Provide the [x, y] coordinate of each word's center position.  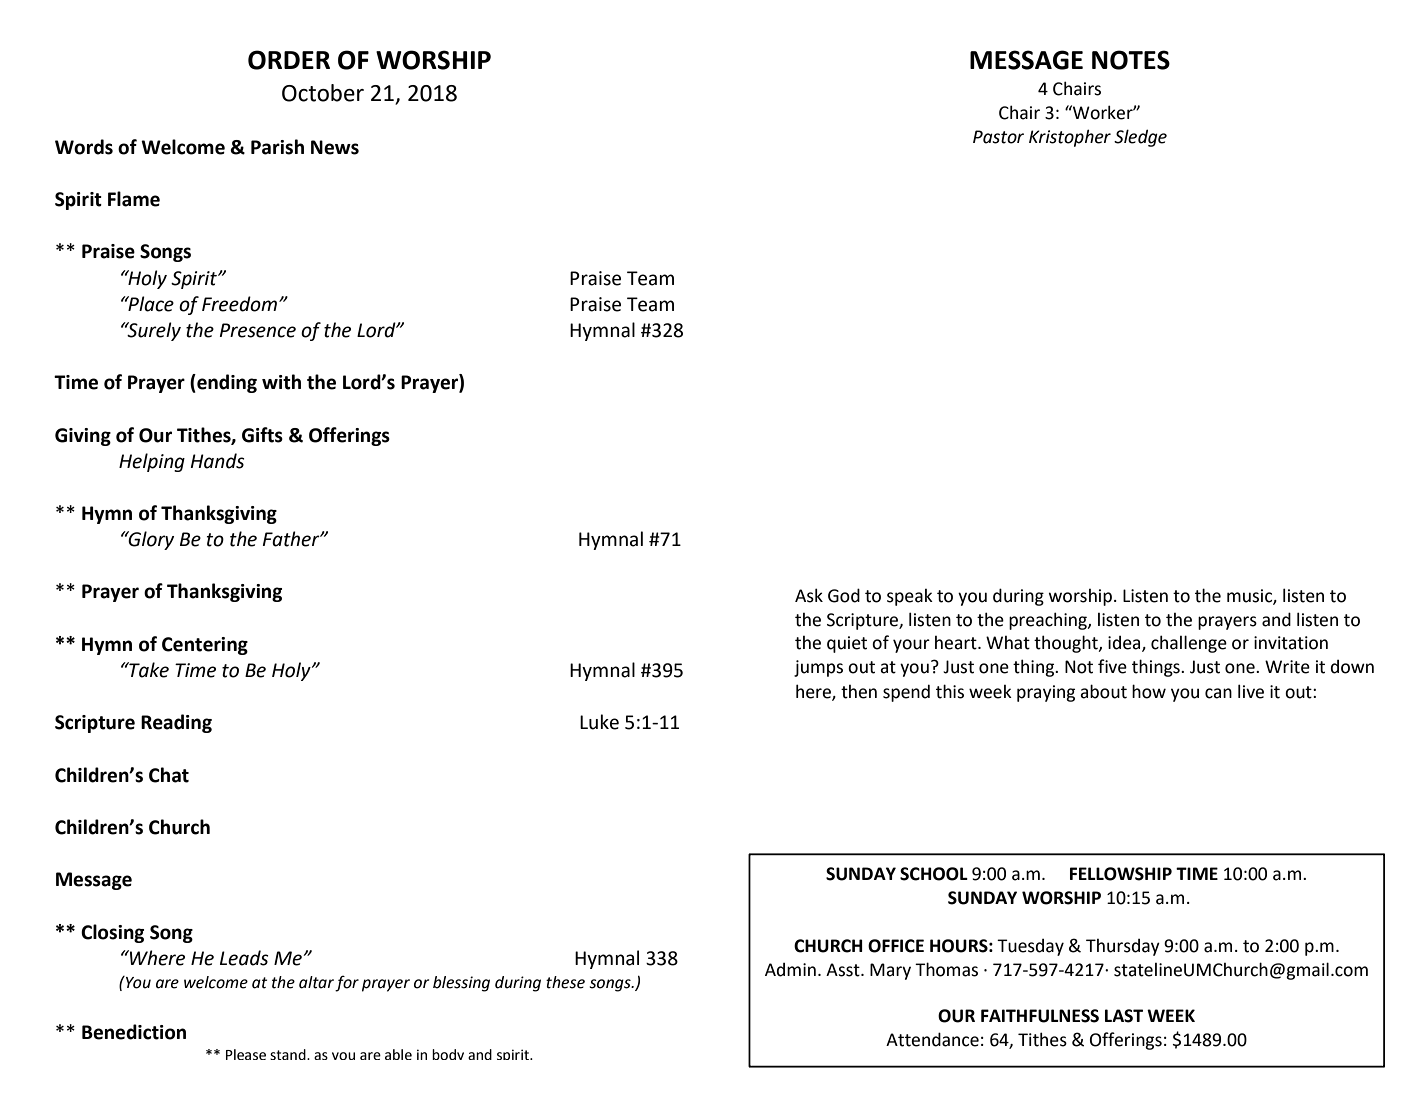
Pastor [998, 137]
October [323, 93]
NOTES [1131, 60]
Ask [809, 595]
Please [246, 1054]
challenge [1189, 644]
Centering [205, 646]
